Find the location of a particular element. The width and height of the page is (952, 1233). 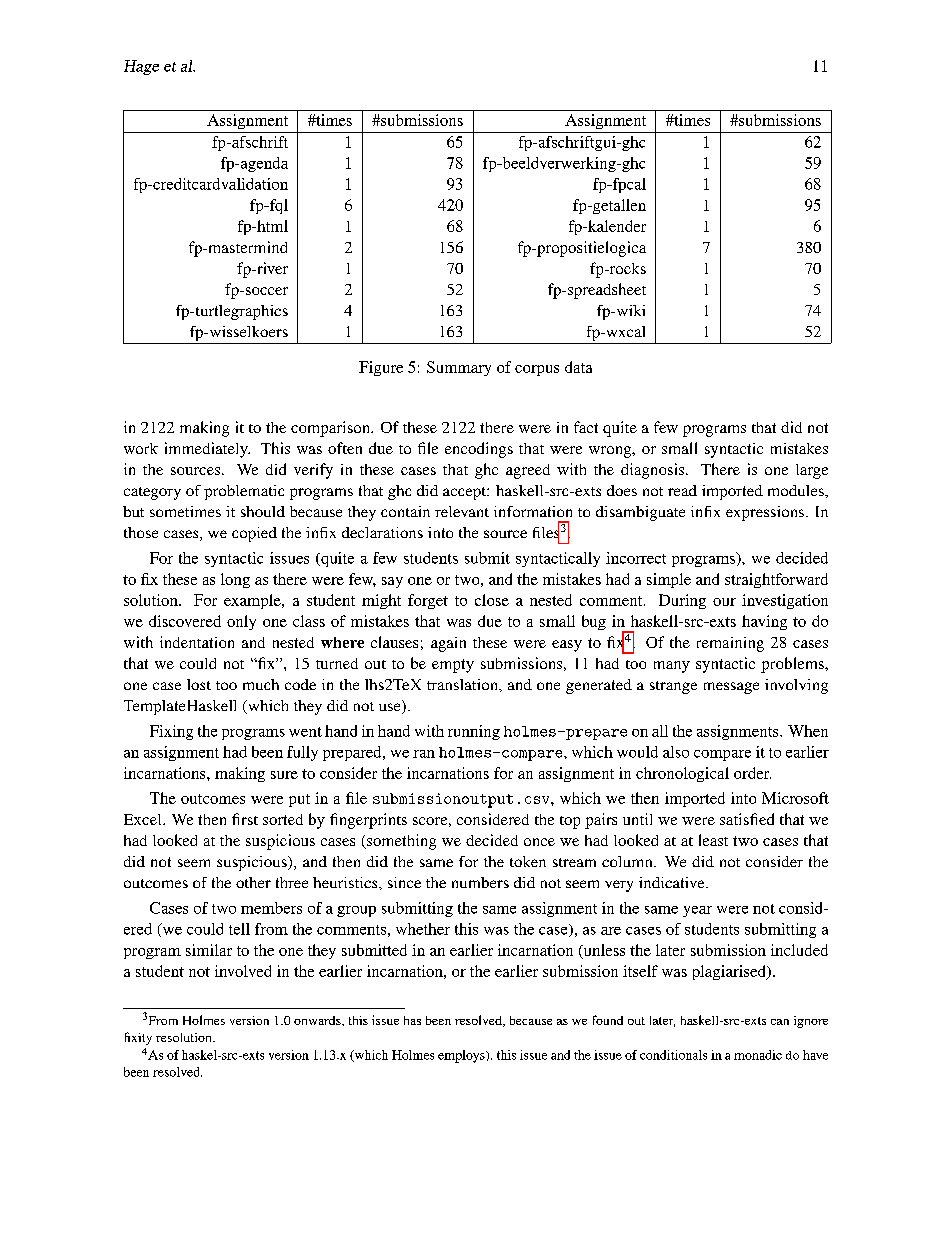

employs is located at coordinates (462, 1056).
